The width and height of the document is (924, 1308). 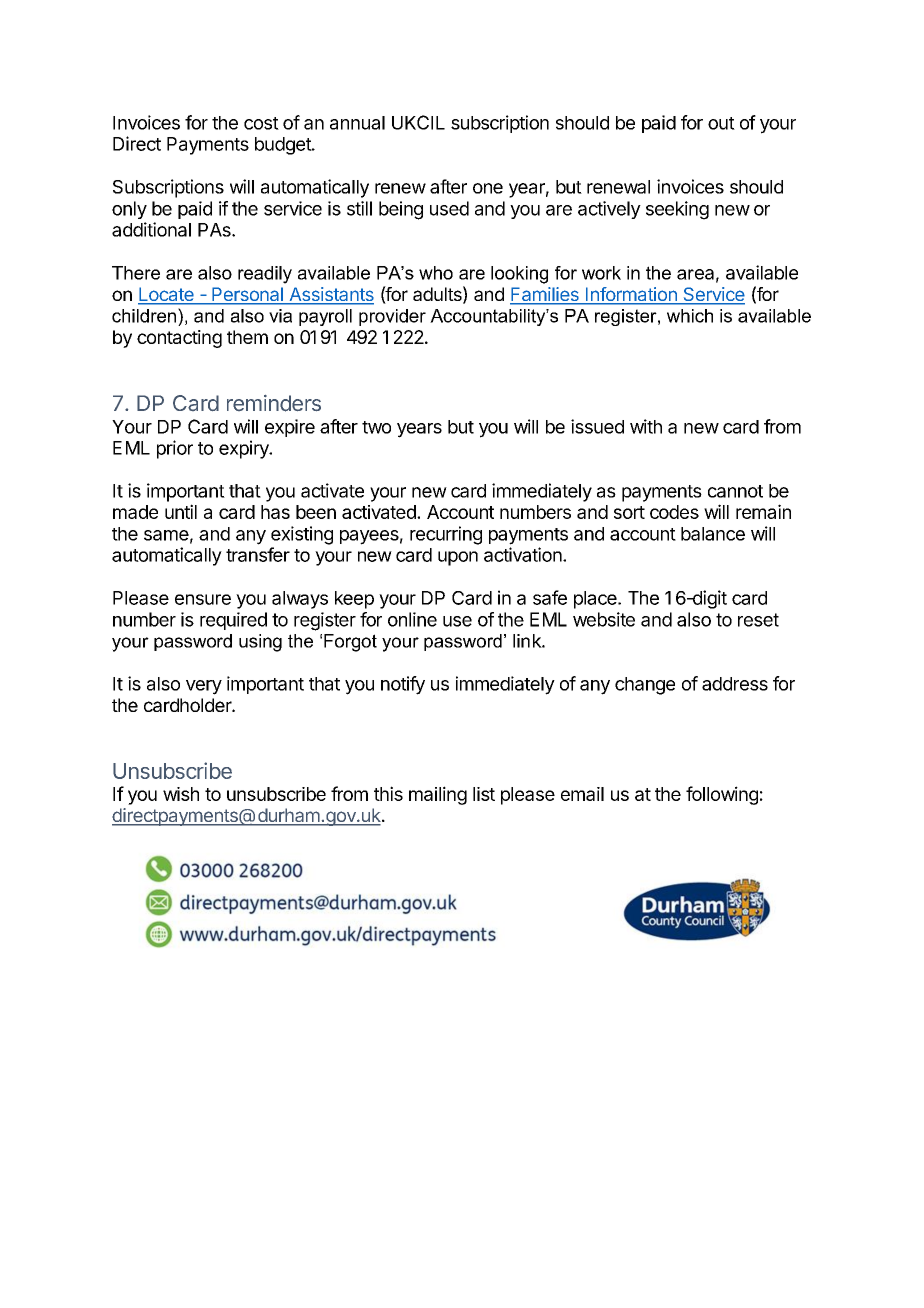 What do you see at coordinates (721, 123) in the document?
I see `out` at bounding box center [721, 123].
